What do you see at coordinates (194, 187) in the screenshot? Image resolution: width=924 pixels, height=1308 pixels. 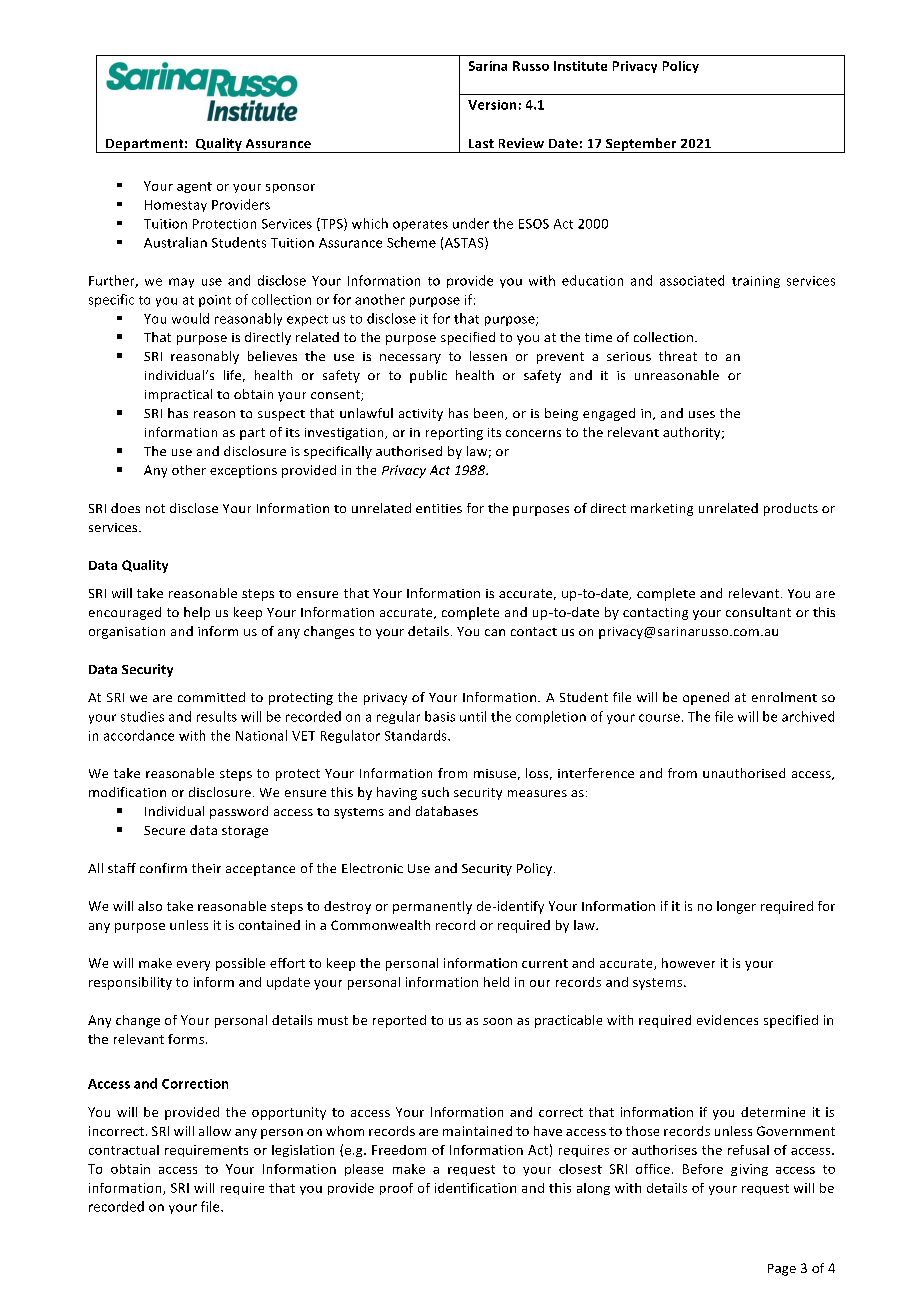 I see `agent` at bounding box center [194, 187].
